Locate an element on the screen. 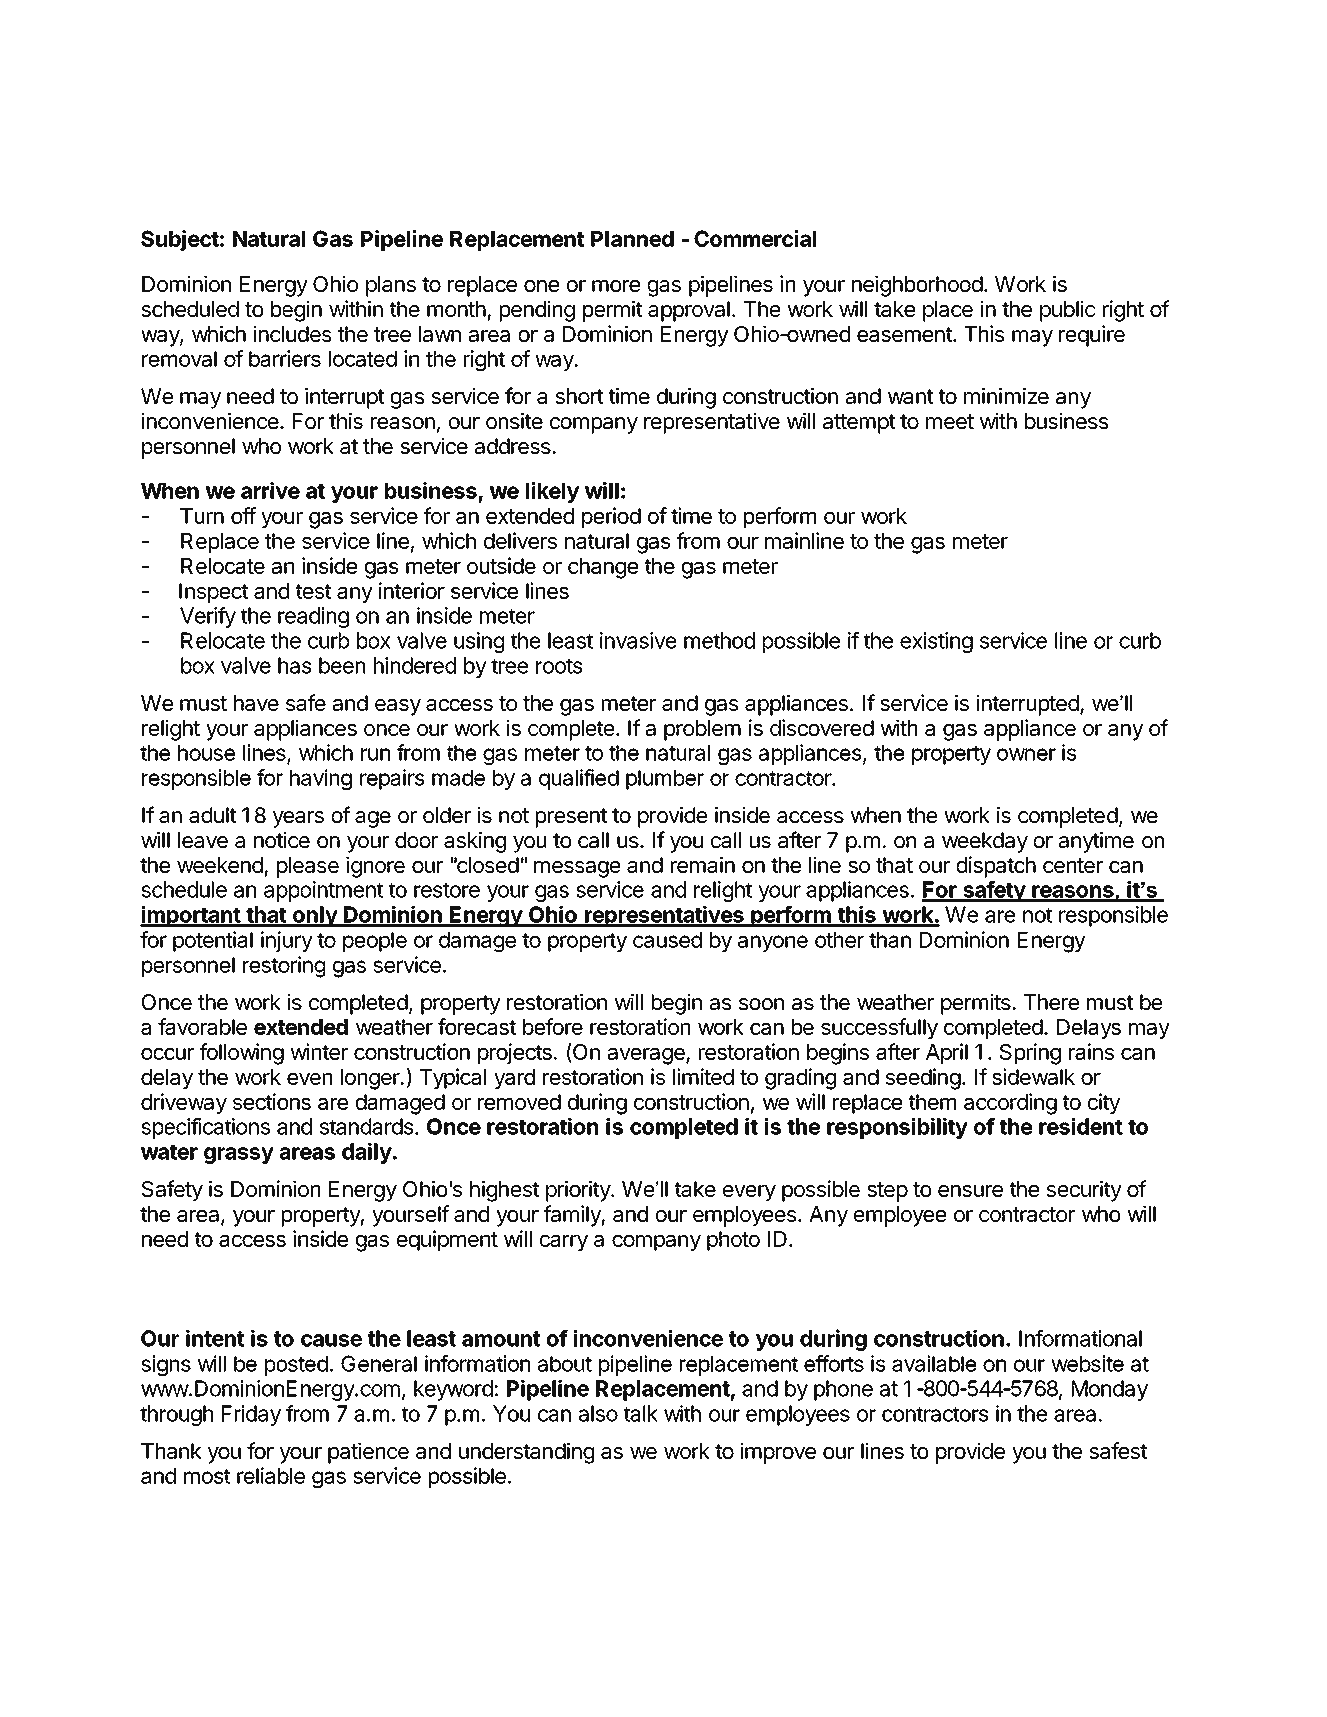 Image resolution: width=1327 pixels, height=1717 pixels. more is located at coordinates (616, 286).
